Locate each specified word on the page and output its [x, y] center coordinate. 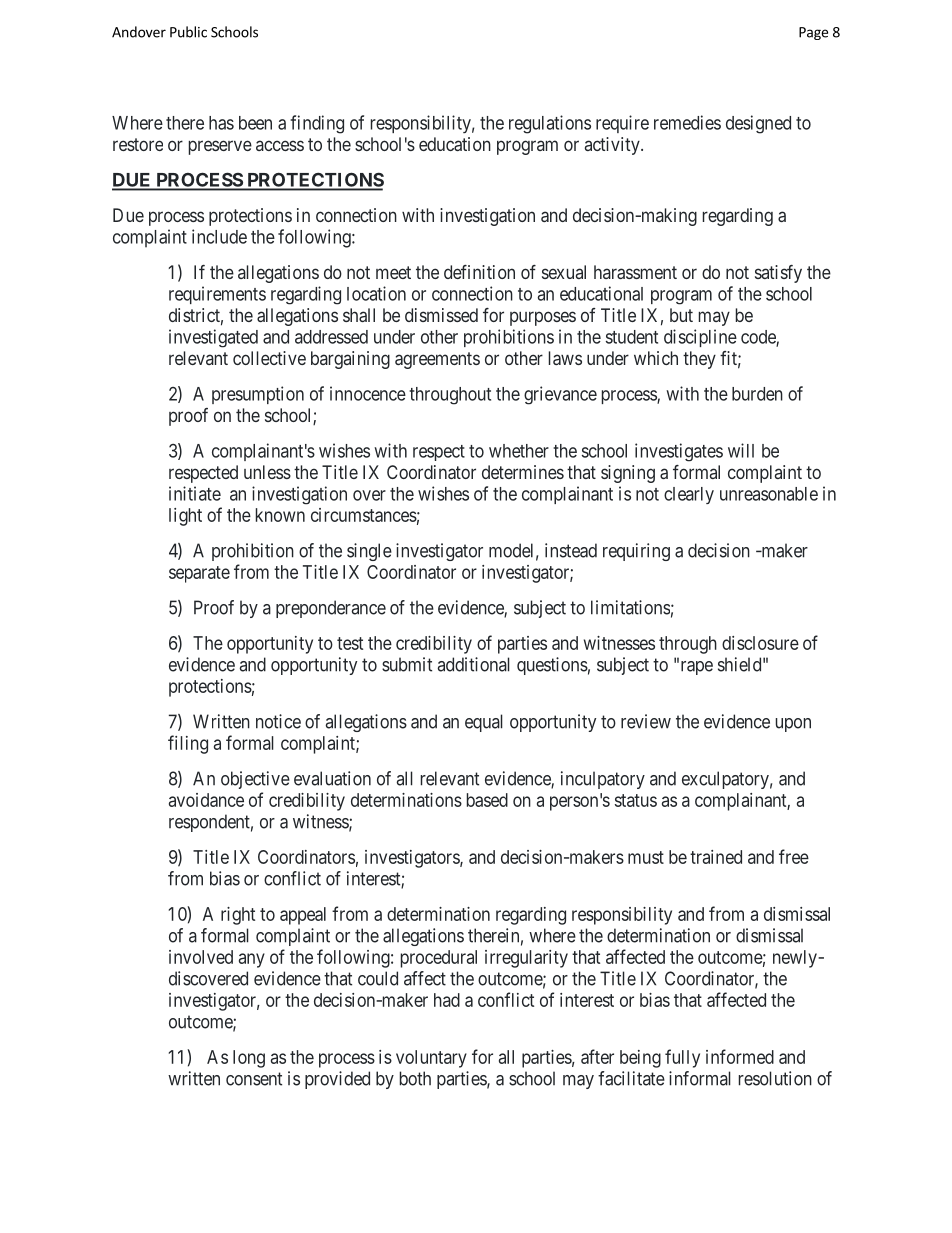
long [249, 1059]
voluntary [431, 1059]
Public [188, 32]
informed [740, 1056]
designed [758, 124]
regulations [550, 124]
